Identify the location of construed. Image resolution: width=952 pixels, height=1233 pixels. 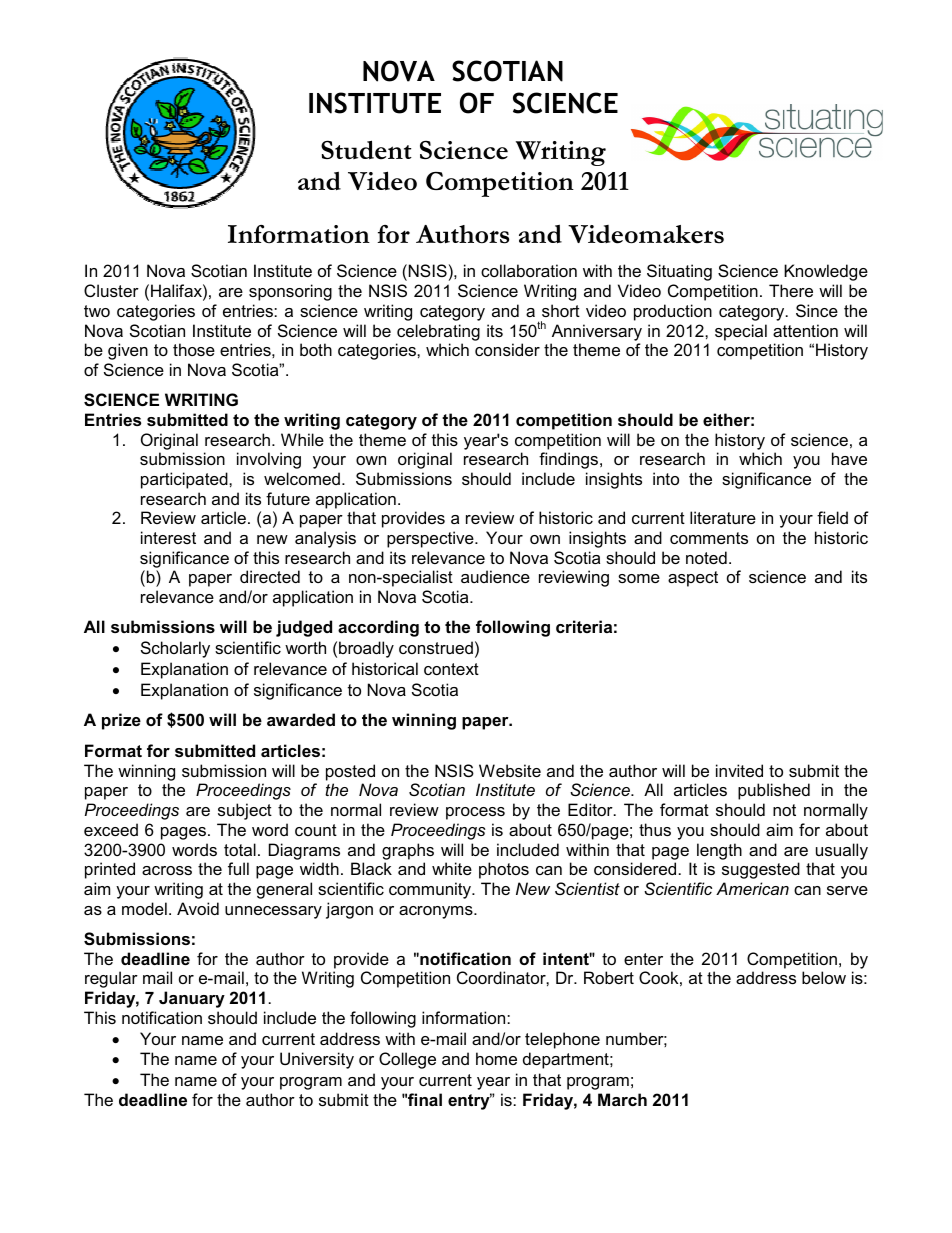
(436, 647).
